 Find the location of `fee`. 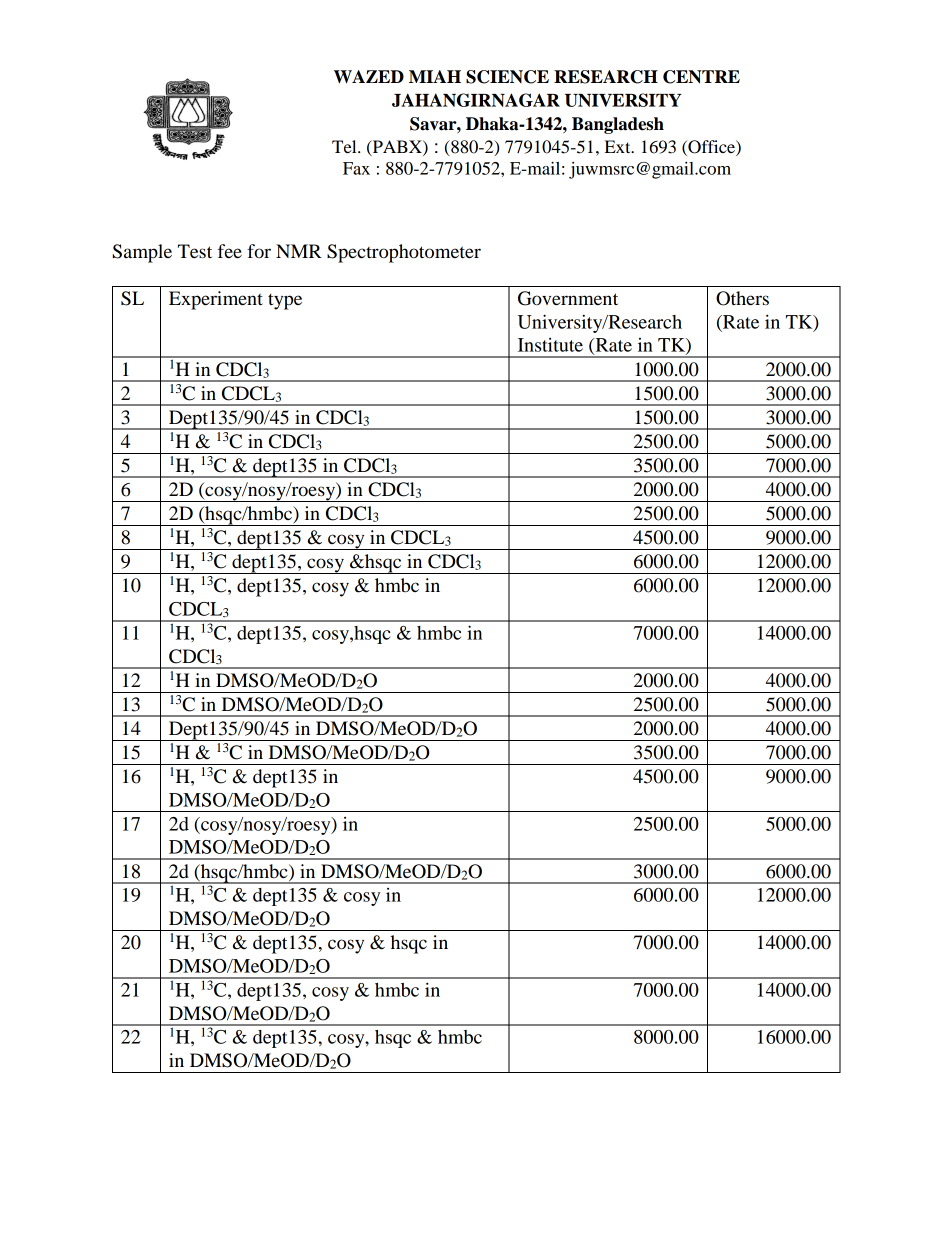

fee is located at coordinates (230, 251).
